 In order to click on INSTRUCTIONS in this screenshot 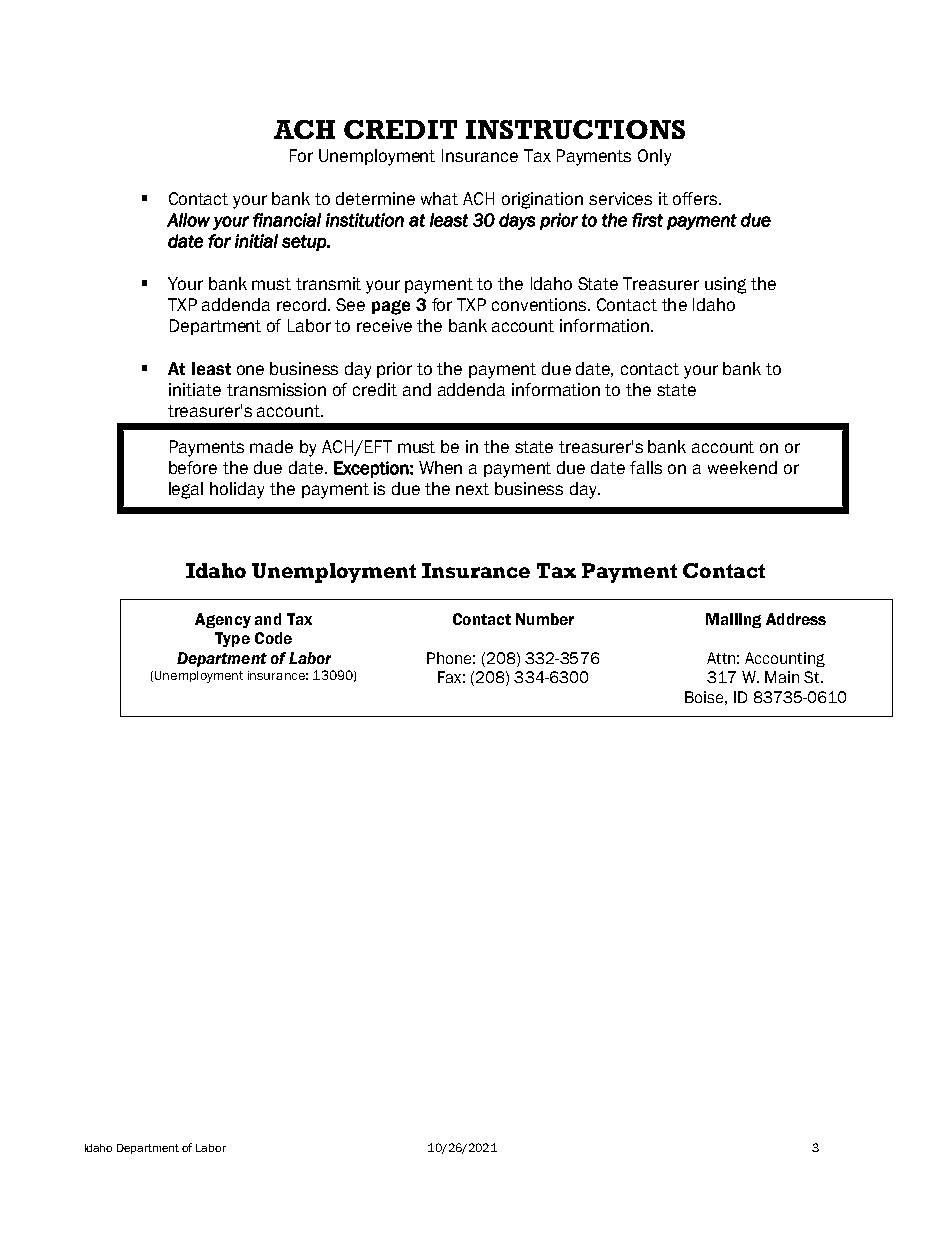, I will do `click(575, 129)`.
